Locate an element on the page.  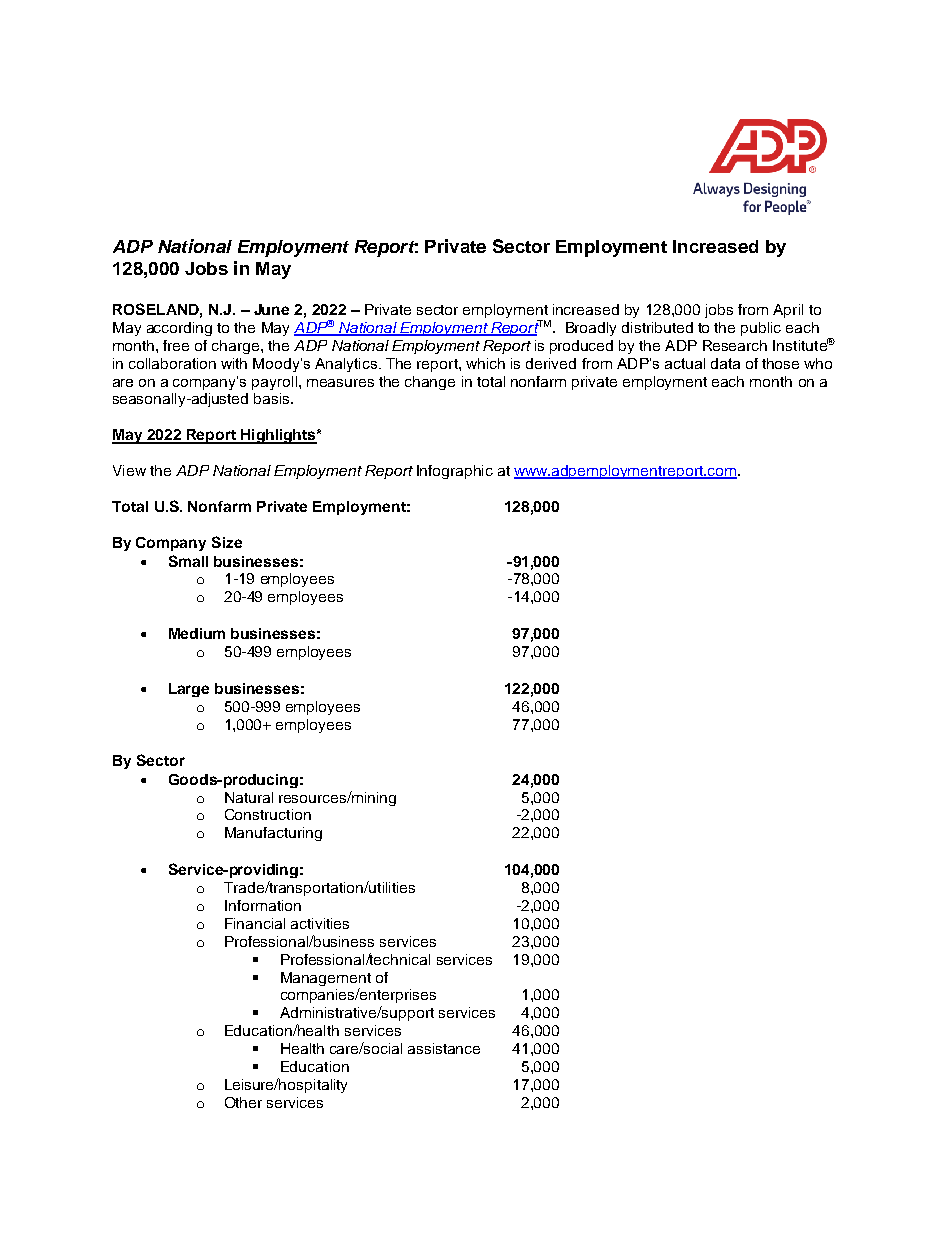
data is located at coordinates (725, 363).
